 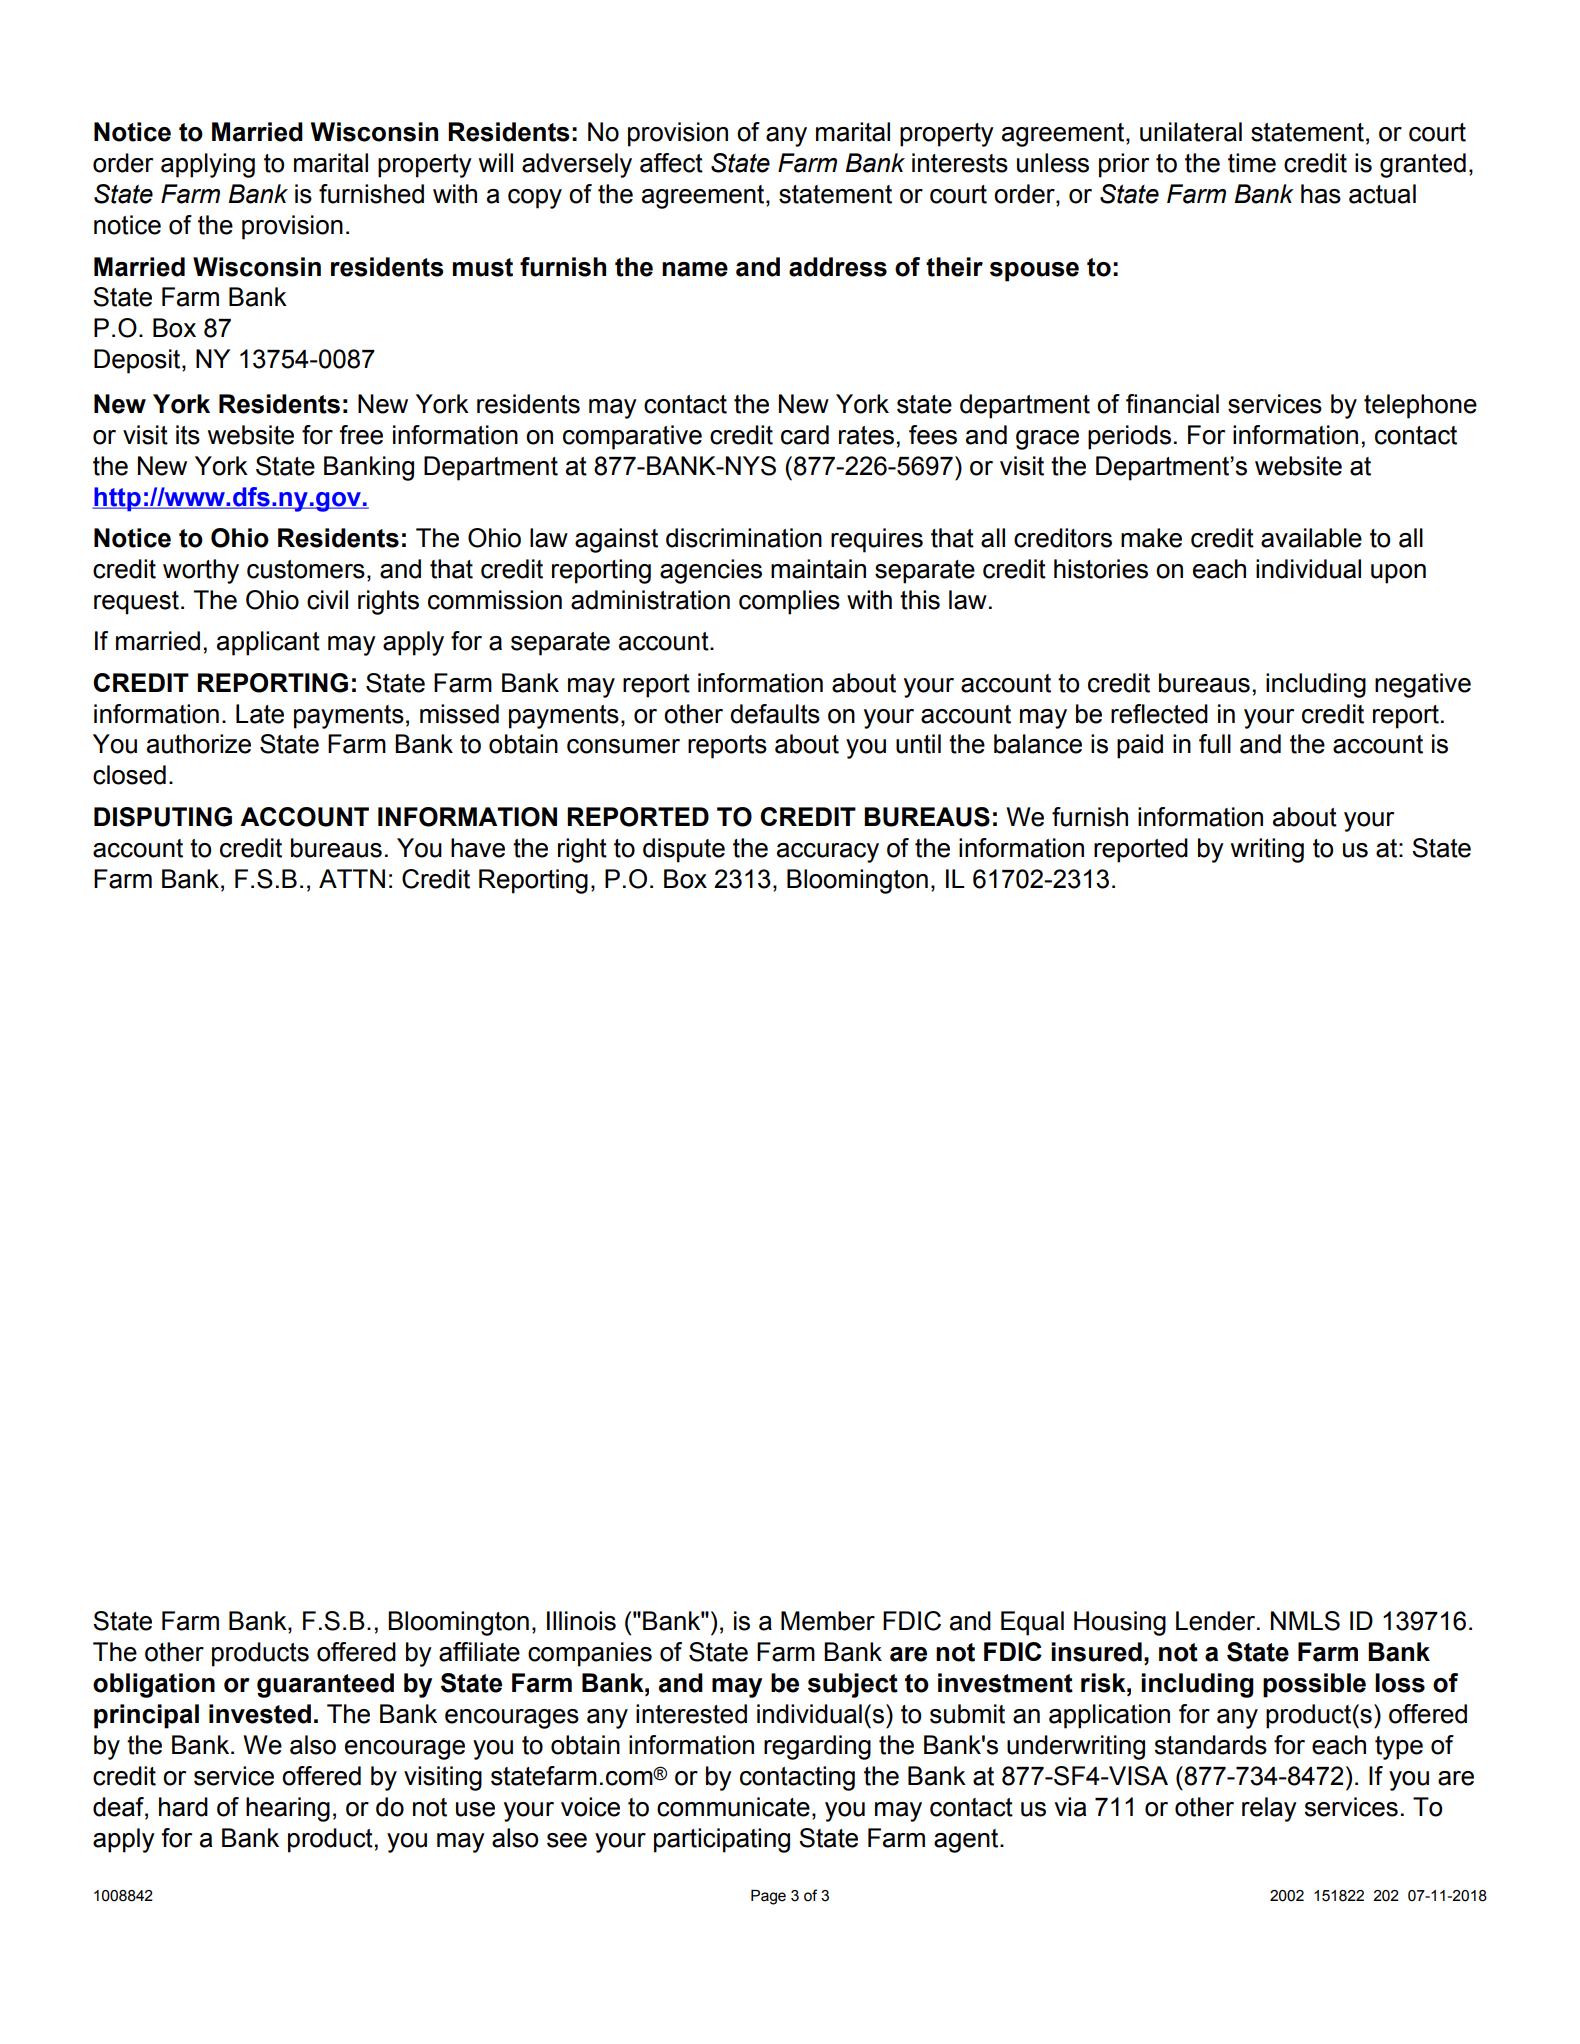 I want to click on Lender, so click(x=1217, y=1621).
